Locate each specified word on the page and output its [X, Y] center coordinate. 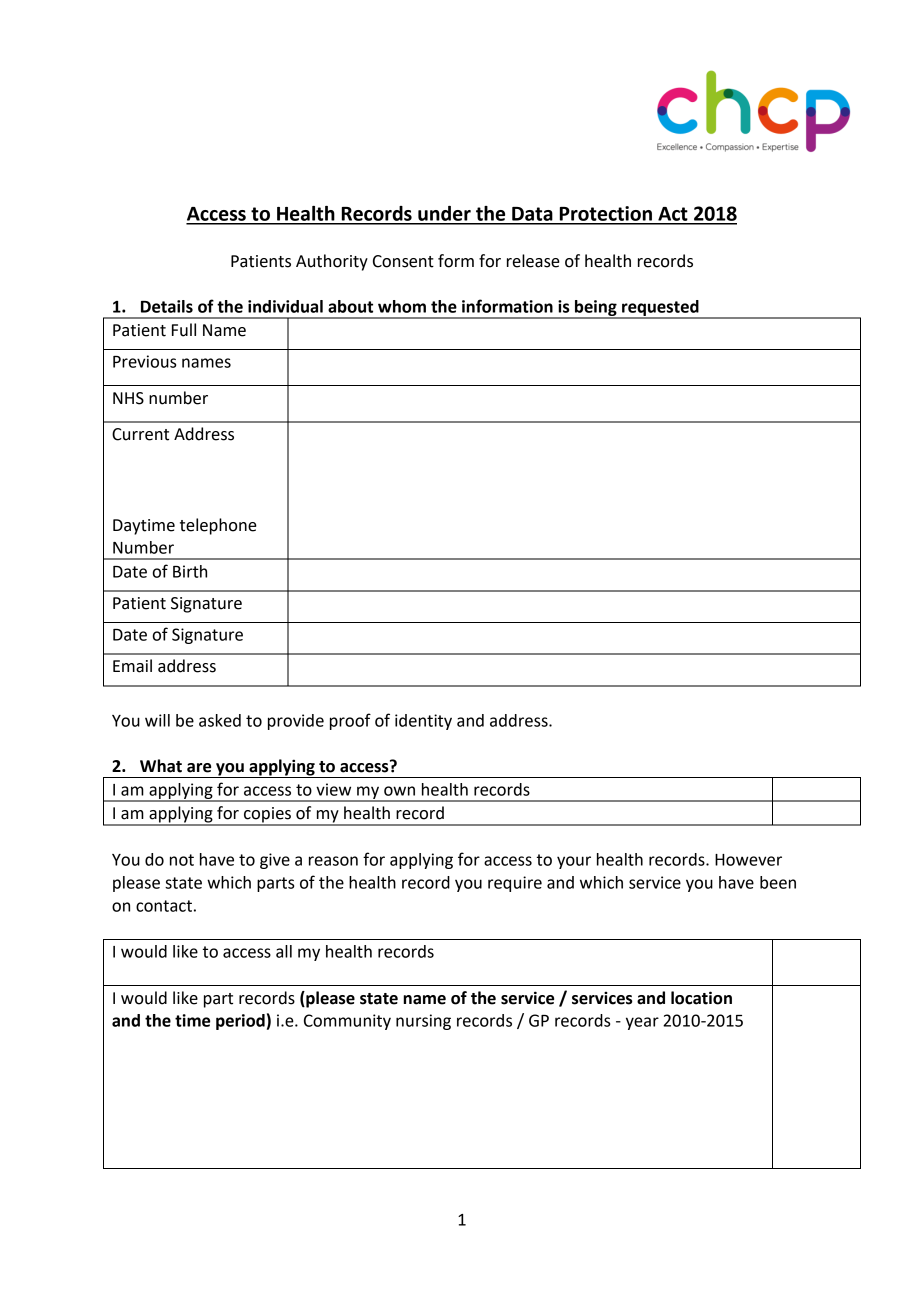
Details [167, 306]
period [240, 1022]
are [199, 768]
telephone [218, 526]
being [596, 309]
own [399, 791]
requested [660, 309]
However [748, 860]
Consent [403, 261]
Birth [190, 571]
